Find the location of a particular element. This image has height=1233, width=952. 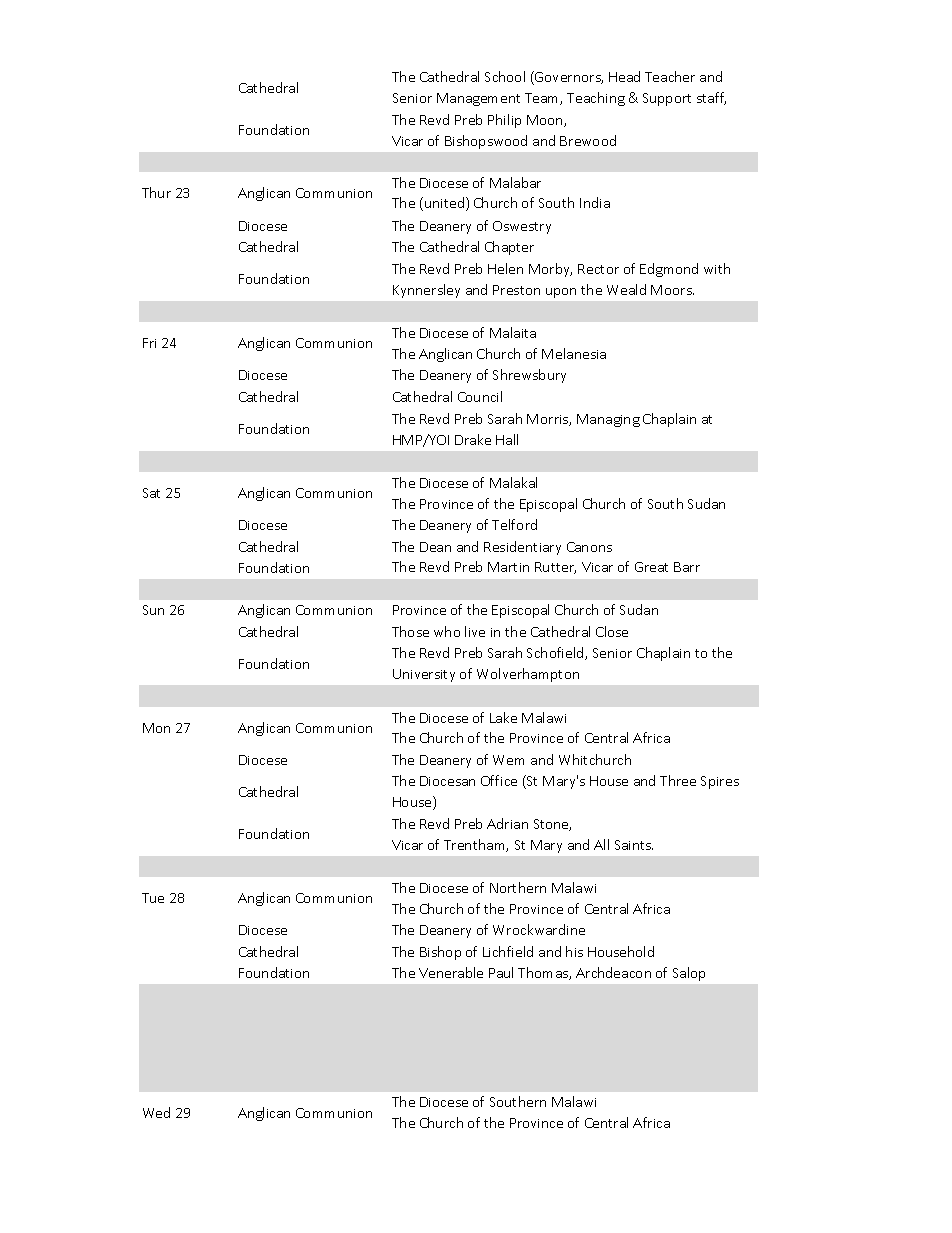

Sun is located at coordinates (153, 610).
